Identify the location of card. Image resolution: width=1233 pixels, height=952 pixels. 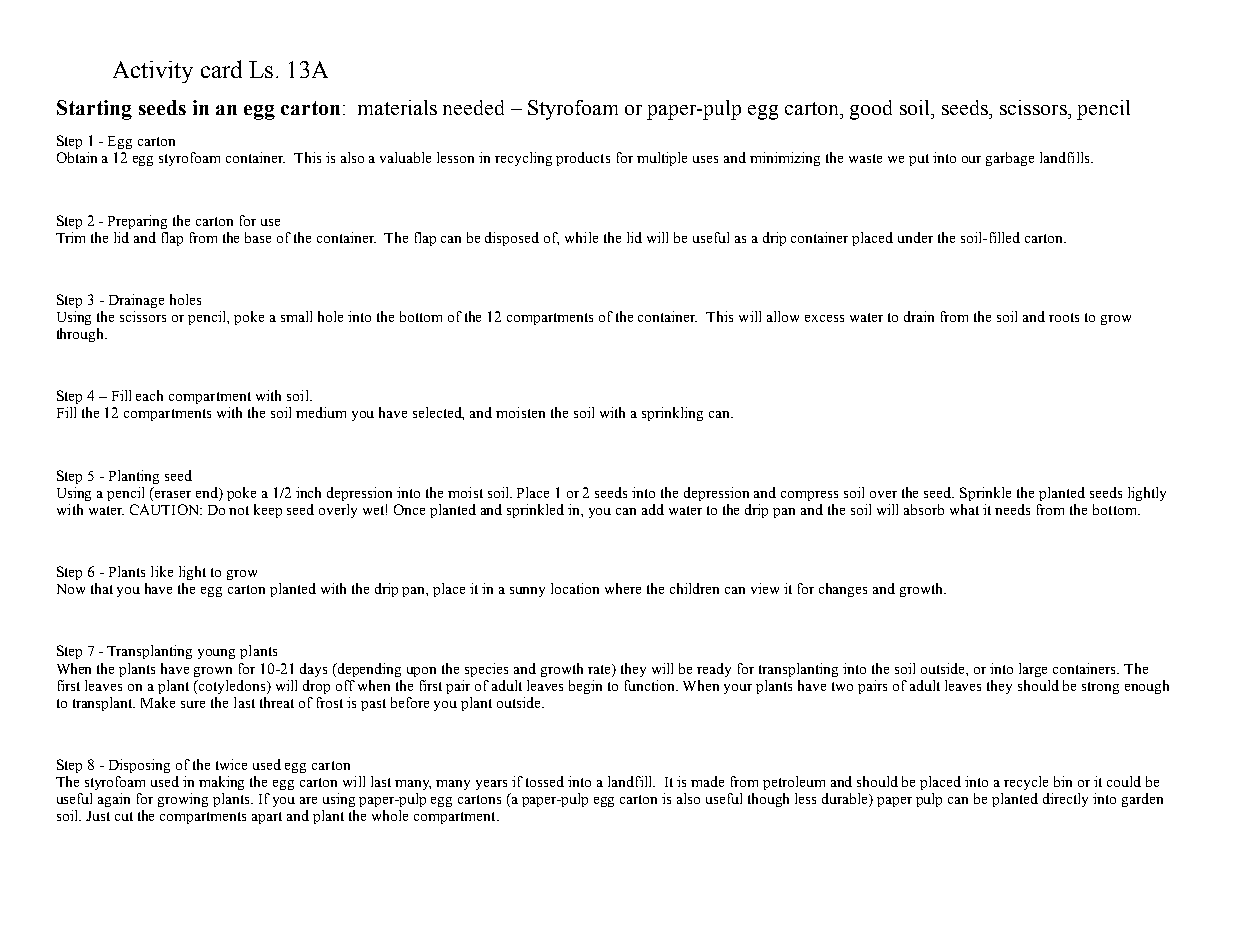
(221, 69).
